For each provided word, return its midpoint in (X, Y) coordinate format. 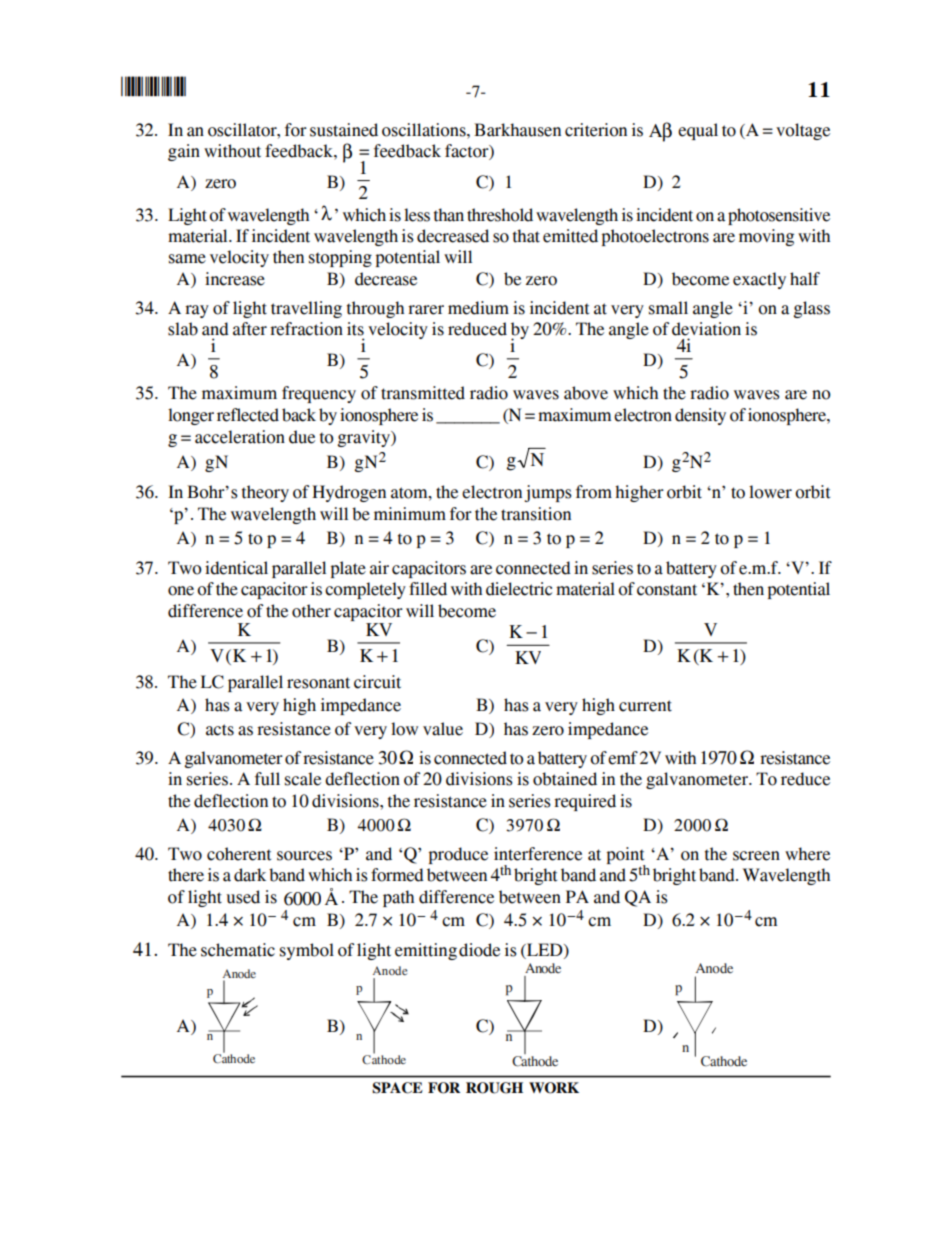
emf (623, 758)
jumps (548, 493)
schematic (238, 950)
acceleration (240, 437)
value (443, 729)
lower (770, 492)
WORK (554, 1088)
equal (698, 131)
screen (756, 856)
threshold (500, 215)
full (267, 779)
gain (184, 152)
